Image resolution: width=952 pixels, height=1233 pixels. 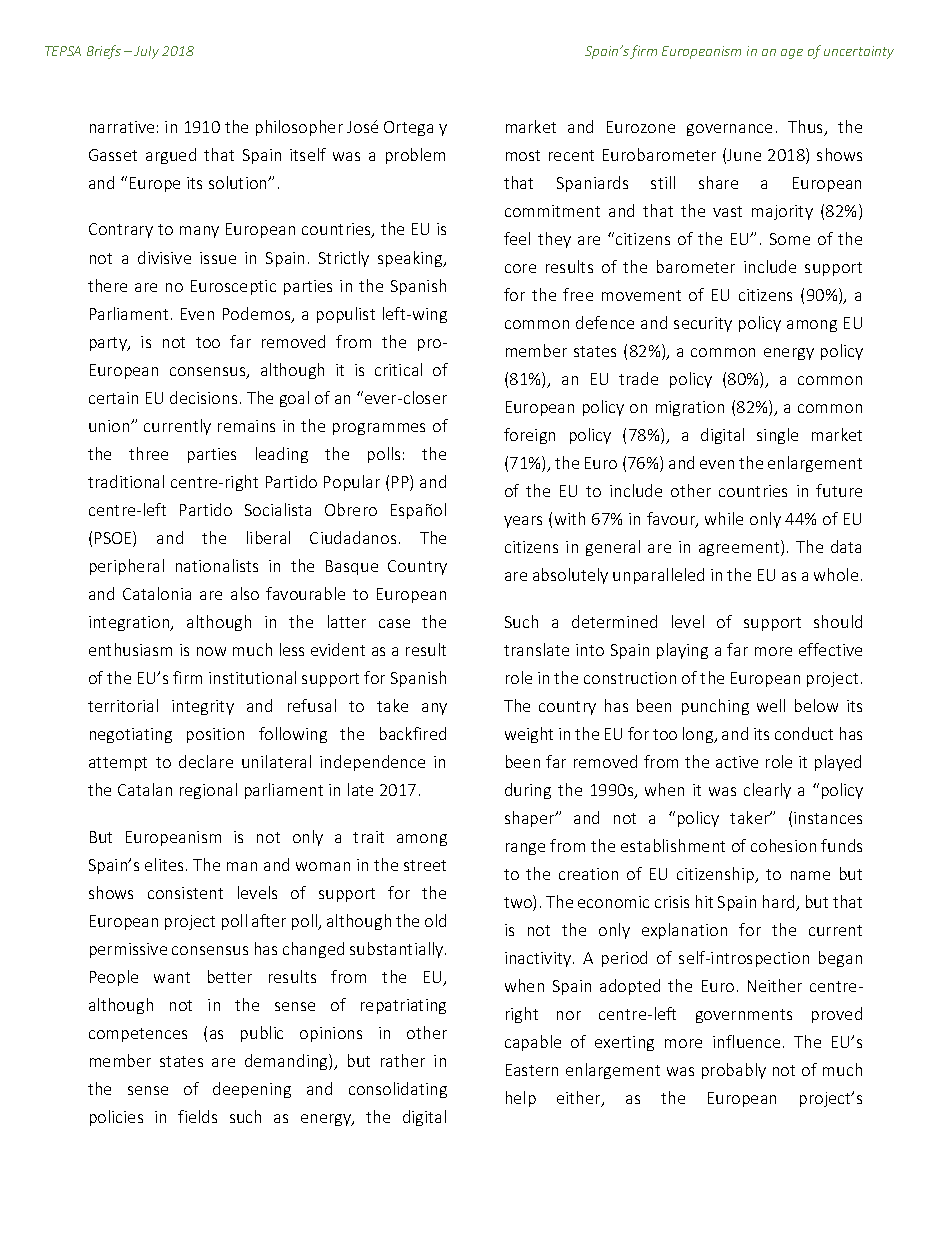 What do you see at coordinates (146, 52) in the screenshot?
I see `July` at bounding box center [146, 52].
